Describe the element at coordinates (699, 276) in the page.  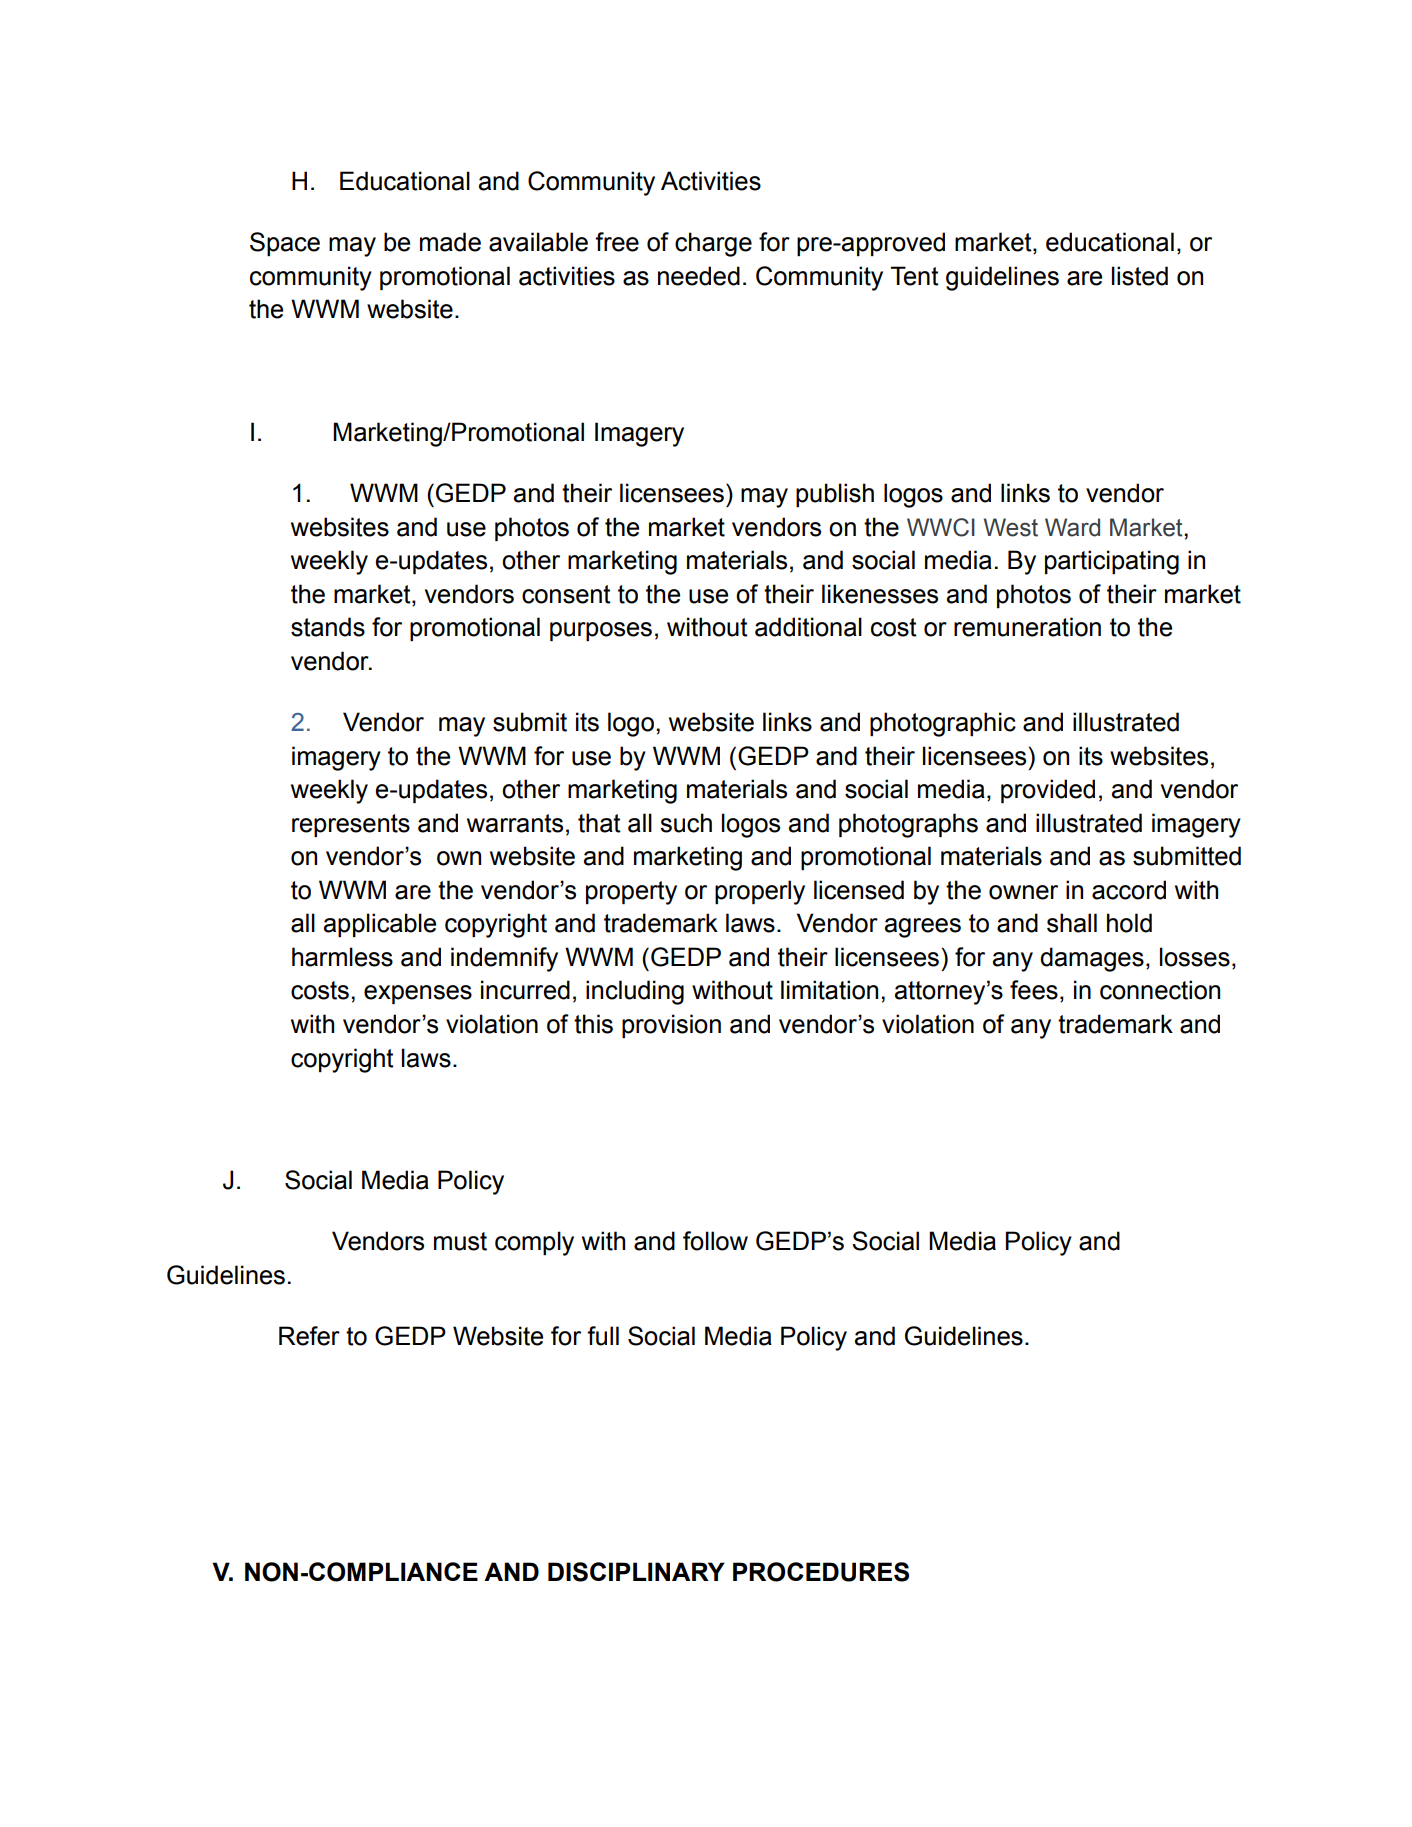
I see `needed` at that location.
